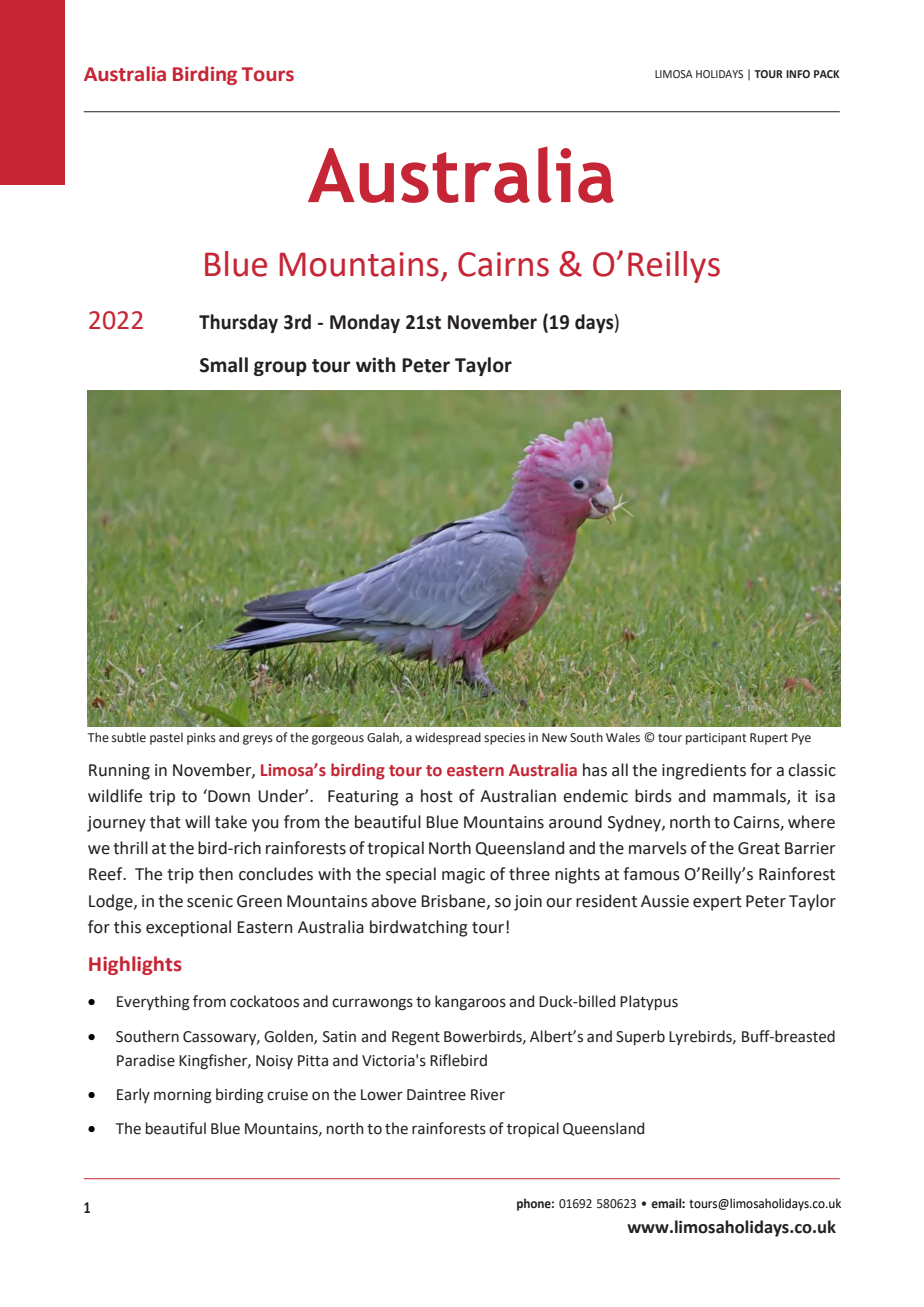 This screenshot has height=1307, width=924. I want to click on PACK, so click(827, 74).
